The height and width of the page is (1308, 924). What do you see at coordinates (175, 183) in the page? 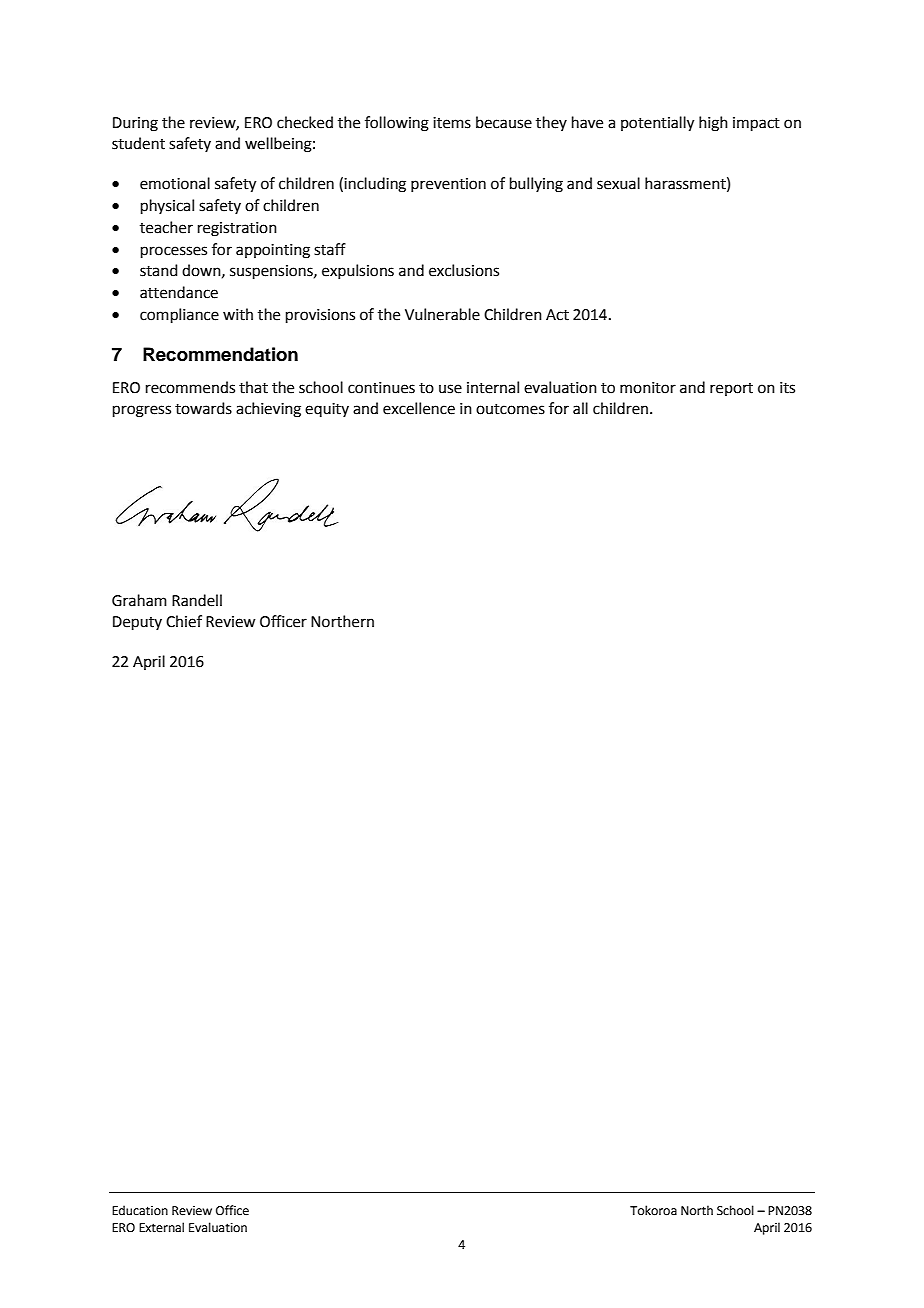
I see `emotional` at bounding box center [175, 183].
